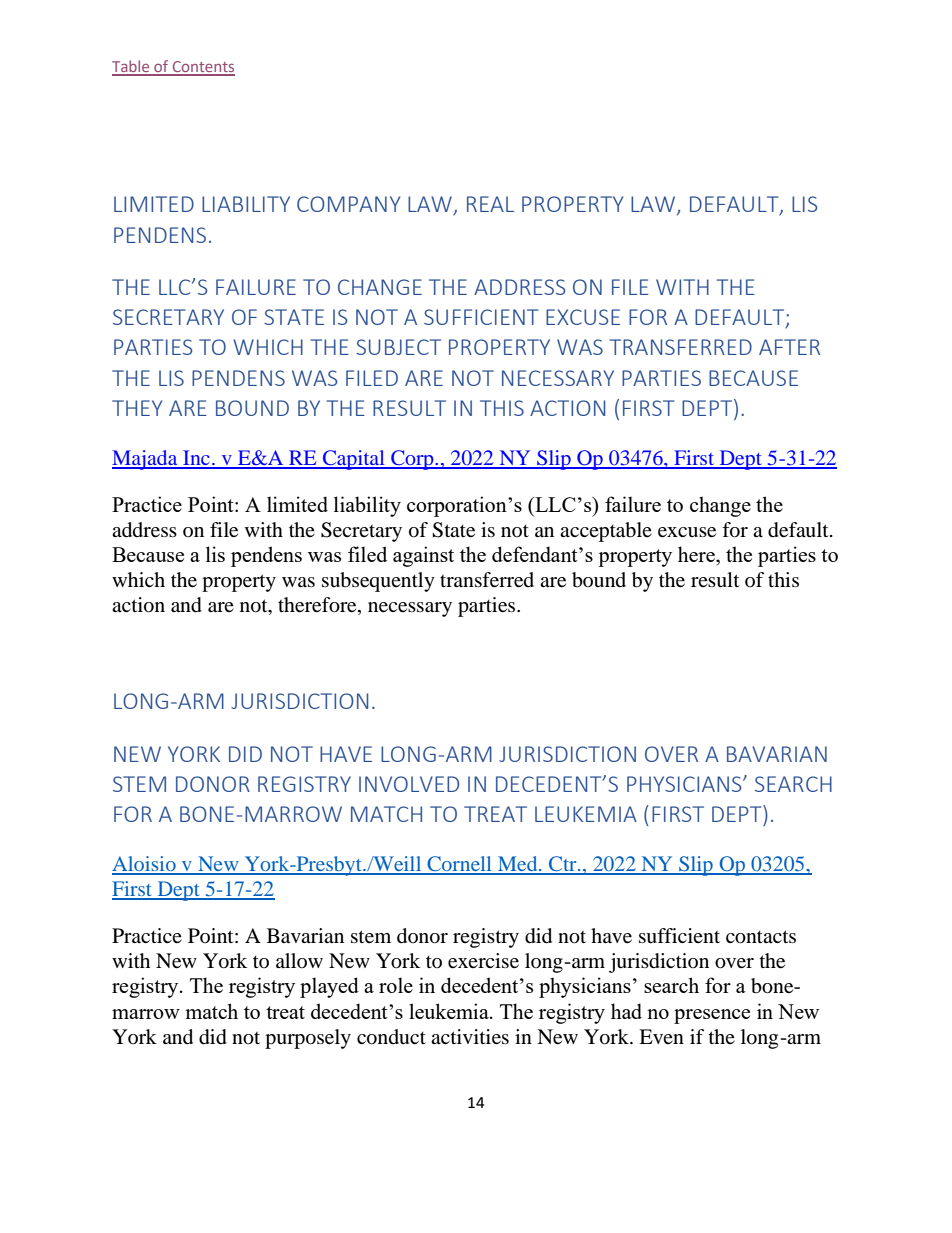 This screenshot has width=952, height=1233. What do you see at coordinates (137, 408) in the screenshot?
I see `THEY` at bounding box center [137, 408].
